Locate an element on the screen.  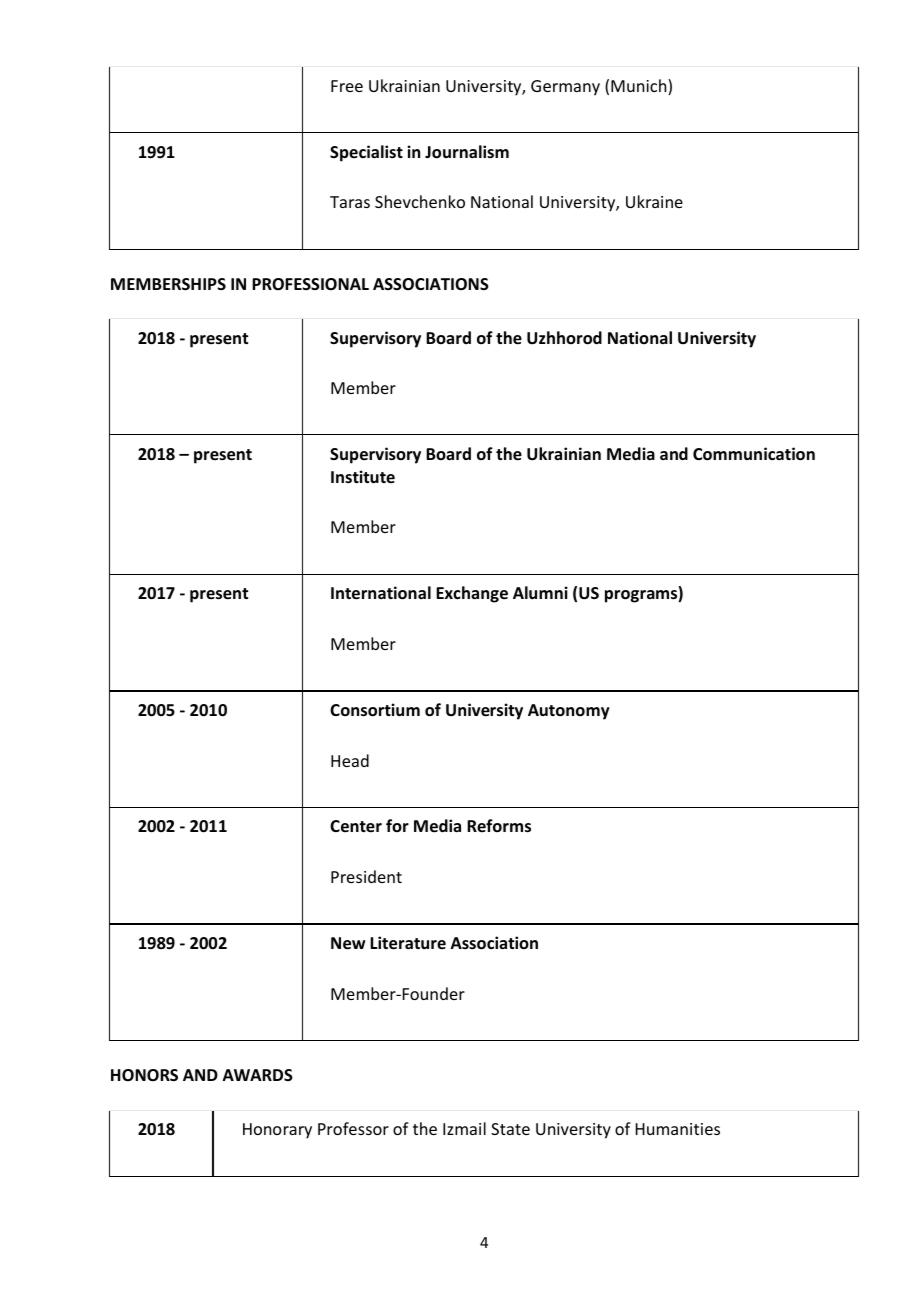
AWARDS is located at coordinates (258, 1075).
